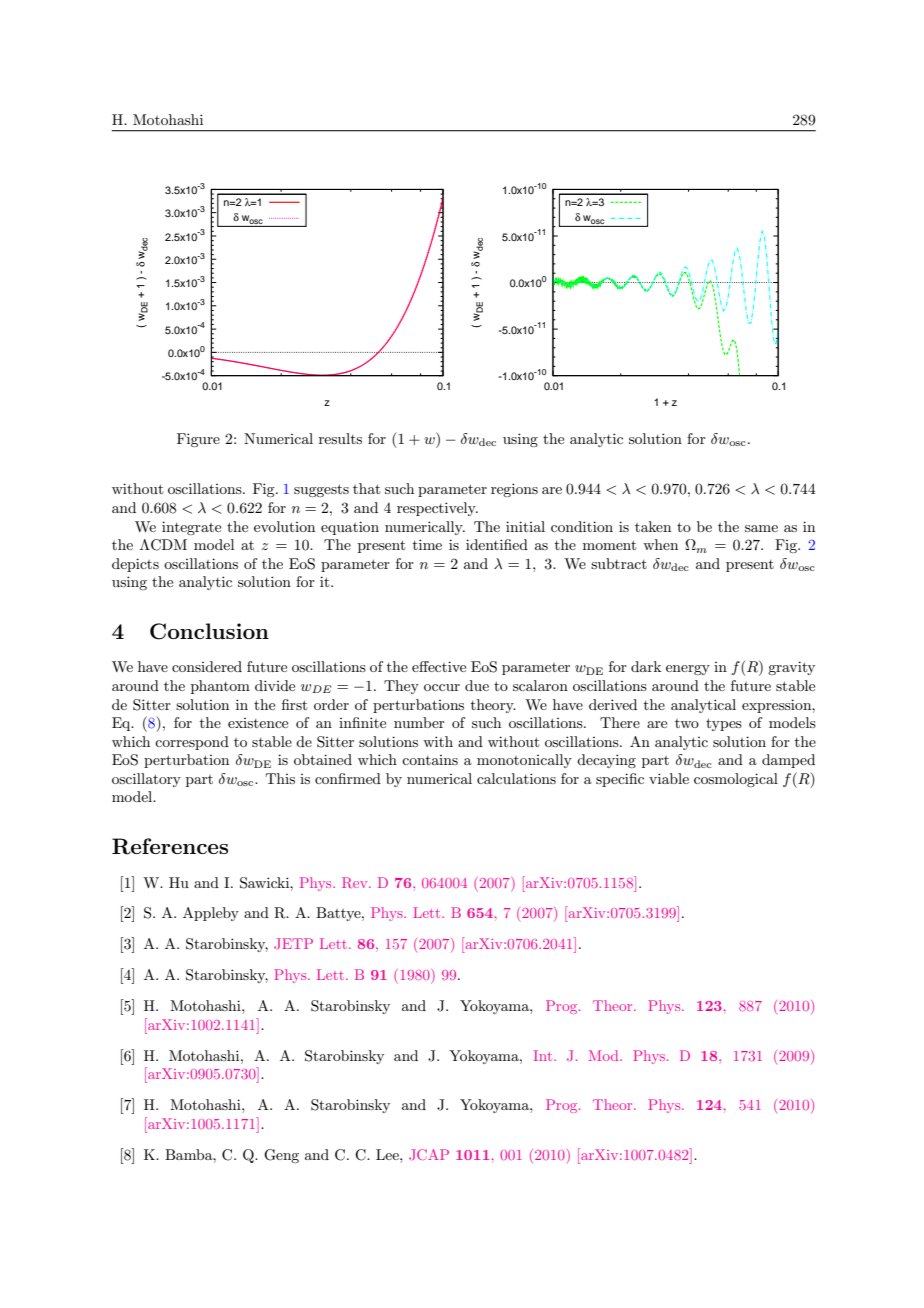  Describe the element at coordinates (356, 882) in the screenshot. I see `Rev` at that location.
